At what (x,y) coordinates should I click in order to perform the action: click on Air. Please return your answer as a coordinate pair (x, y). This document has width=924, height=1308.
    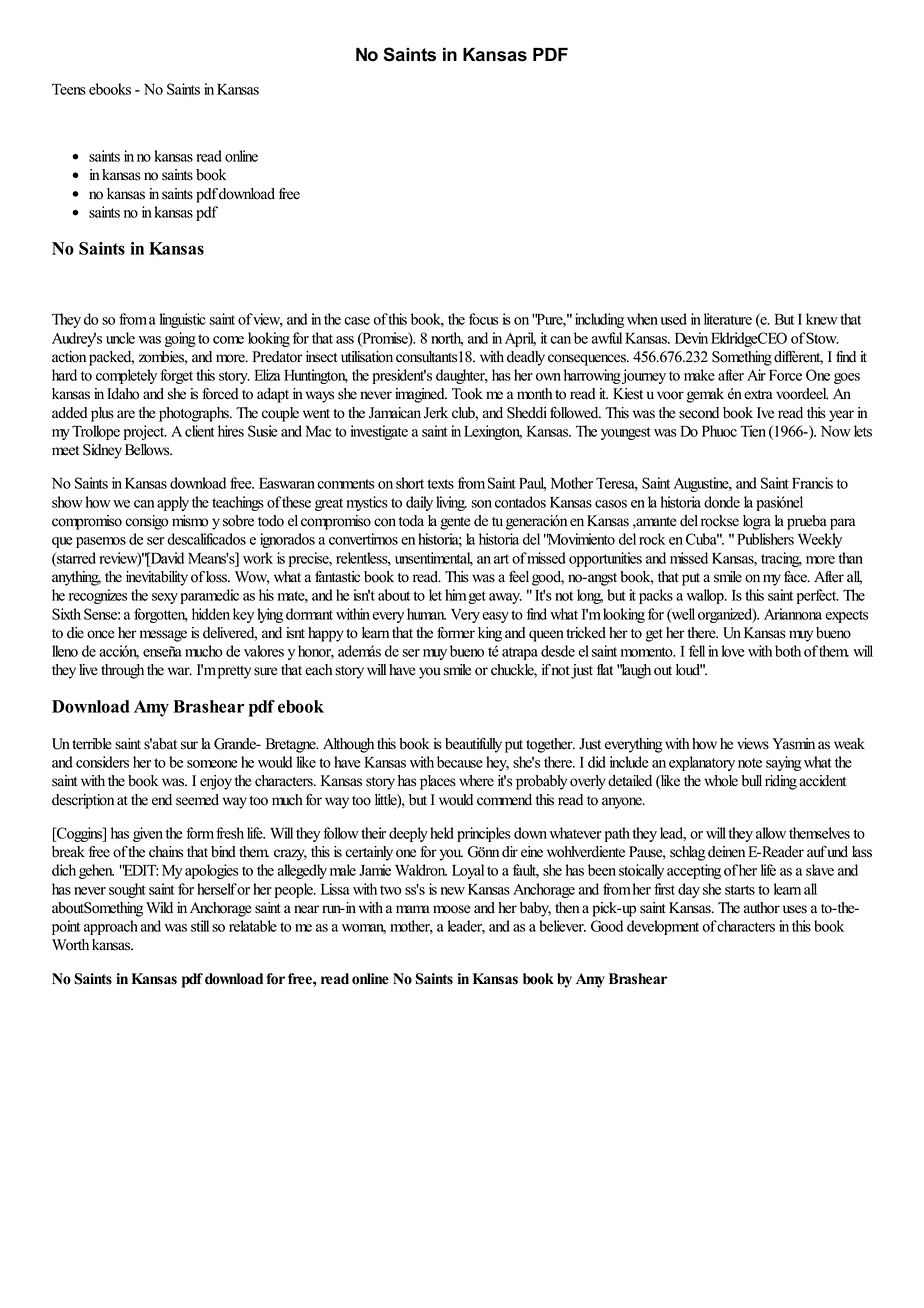
    Looking at the image, I should click on (756, 375).
